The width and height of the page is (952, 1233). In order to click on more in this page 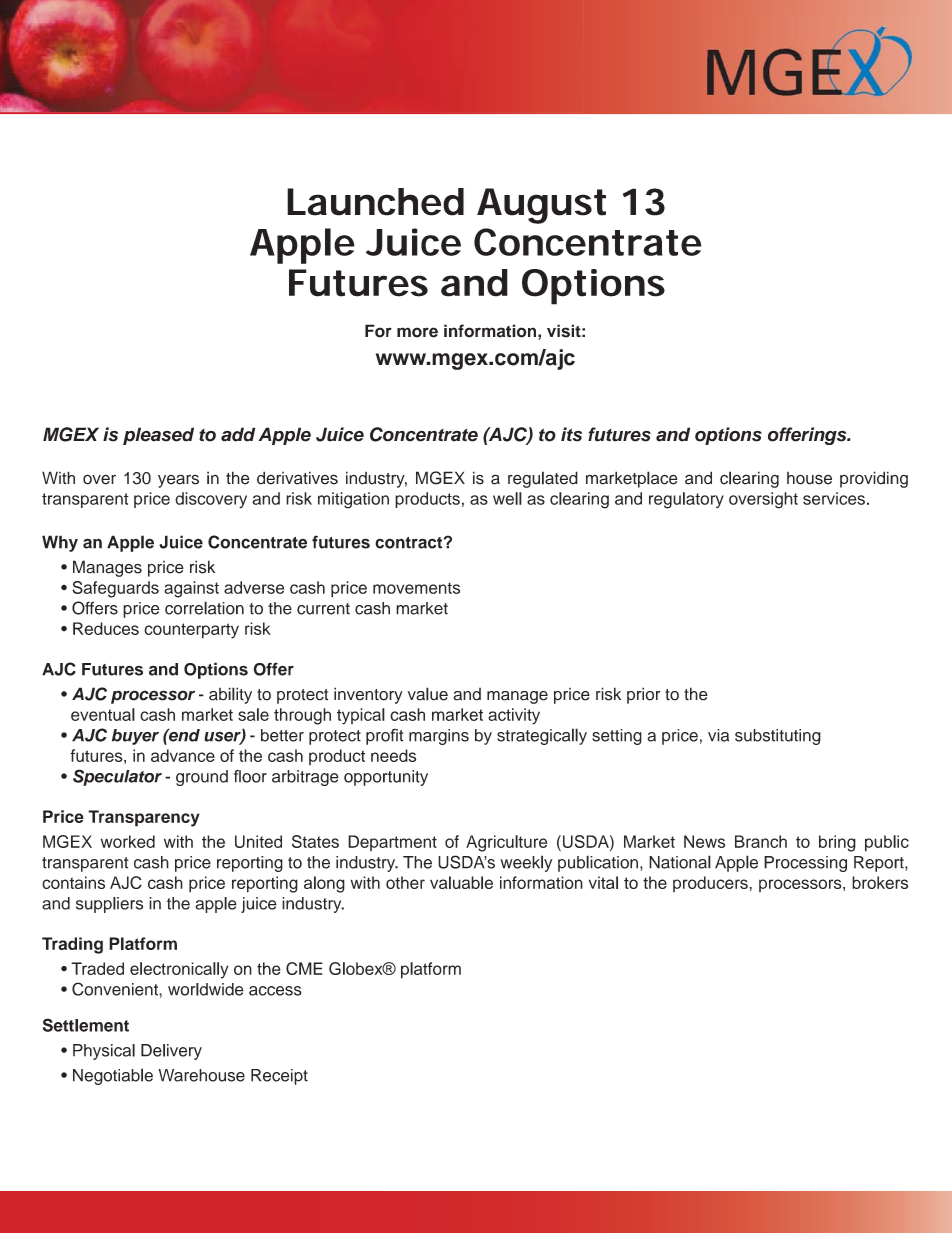, I will do `click(417, 332)`.
